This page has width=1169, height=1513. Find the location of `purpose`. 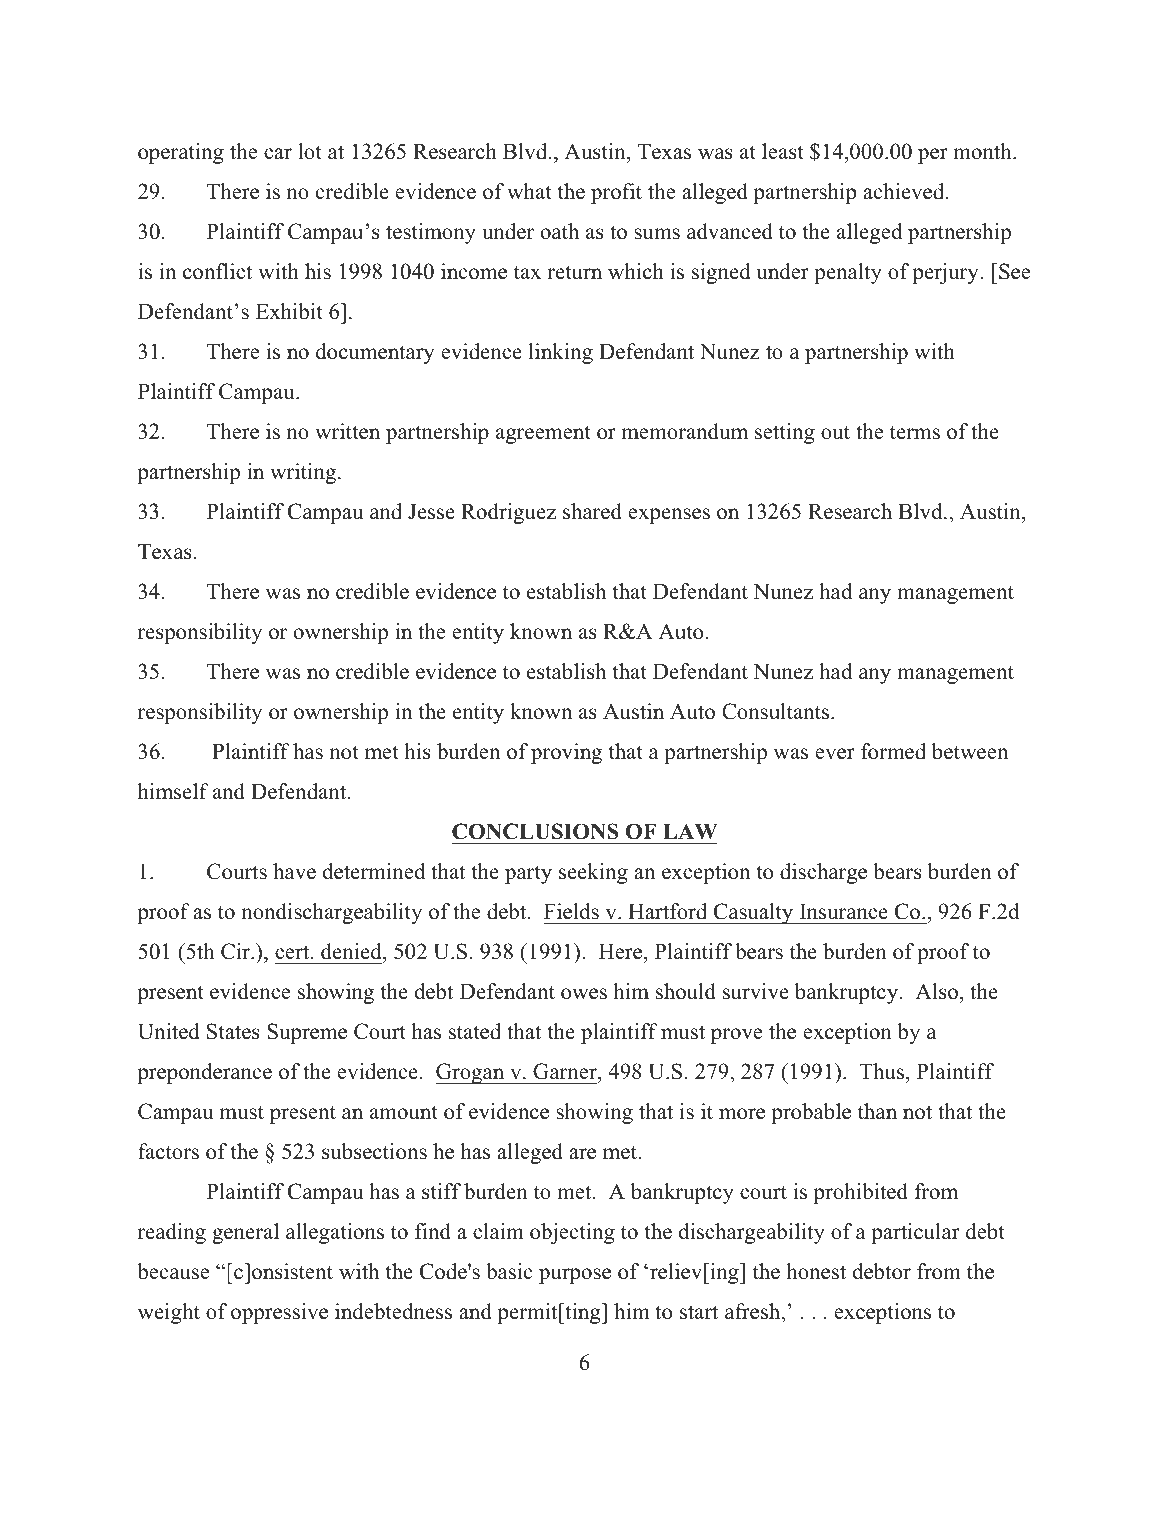

purpose is located at coordinates (575, 1276).
